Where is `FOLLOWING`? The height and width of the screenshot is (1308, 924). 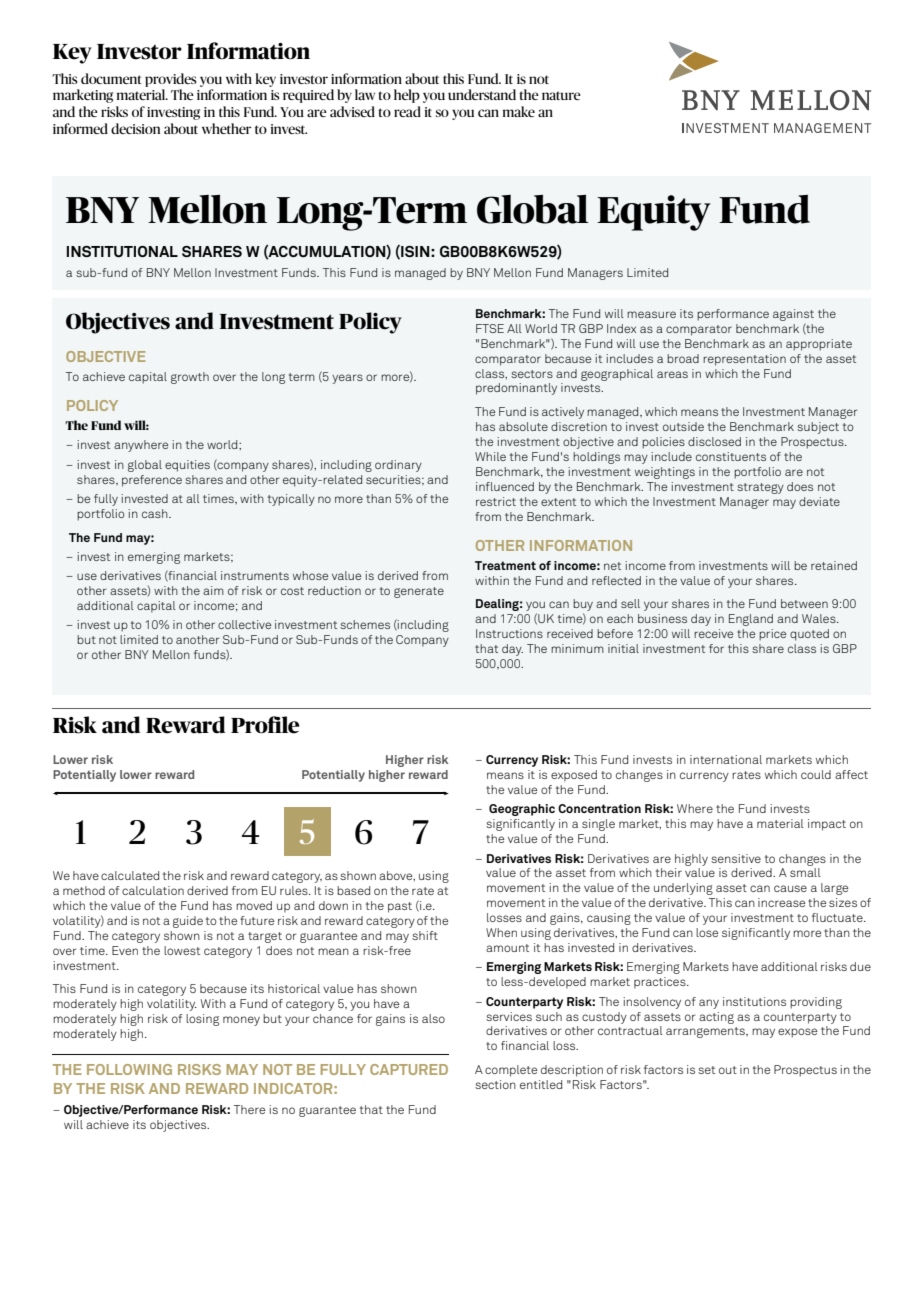
FOLLOWING is located at coordinates (129, 1069).
